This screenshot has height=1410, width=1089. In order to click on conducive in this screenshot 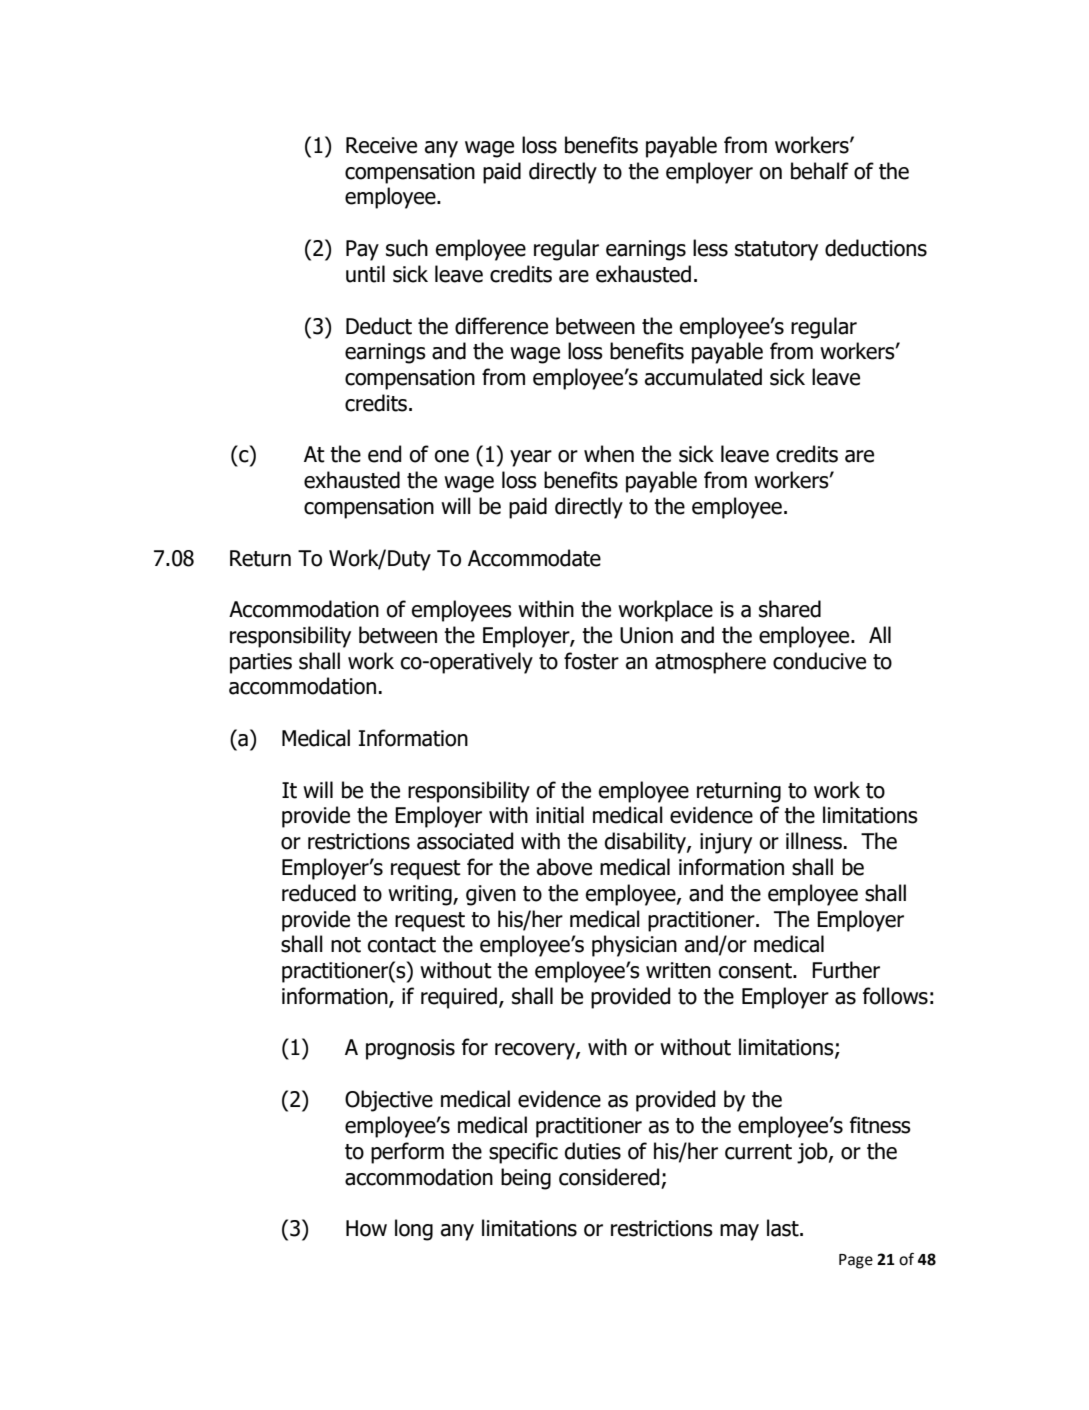, I will do `click(819, 661)`.
